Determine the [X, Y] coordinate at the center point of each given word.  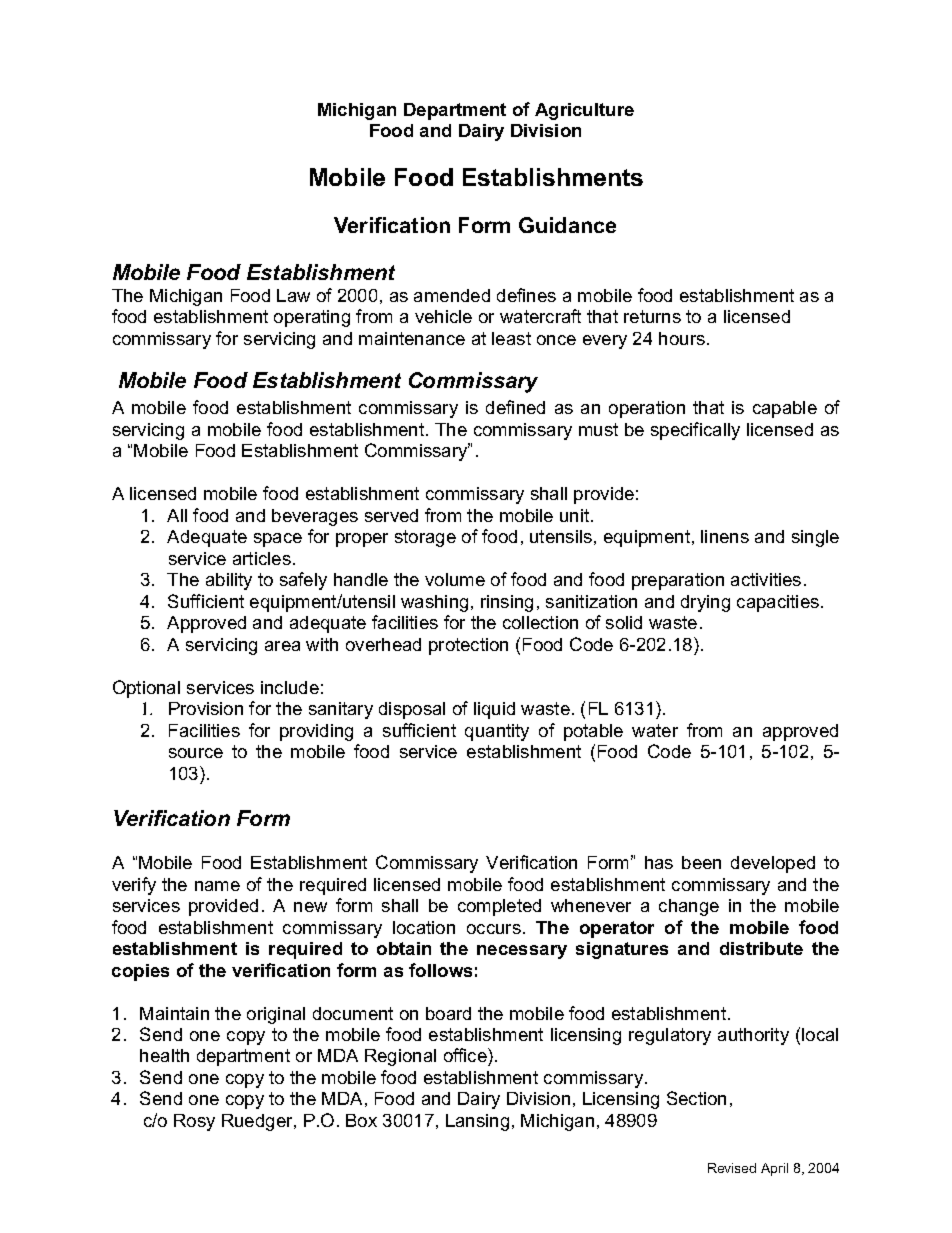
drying [705, 603]
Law [293, 295]
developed [773, 864]
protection [468, 646]
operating [312, 318]
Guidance [567, 225]
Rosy [194, 1122]
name [217, 886]
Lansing [477, 1122]
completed [499, 907]
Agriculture [584, 111]
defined [515, 407]
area [282, 646]
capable [785, 409]
